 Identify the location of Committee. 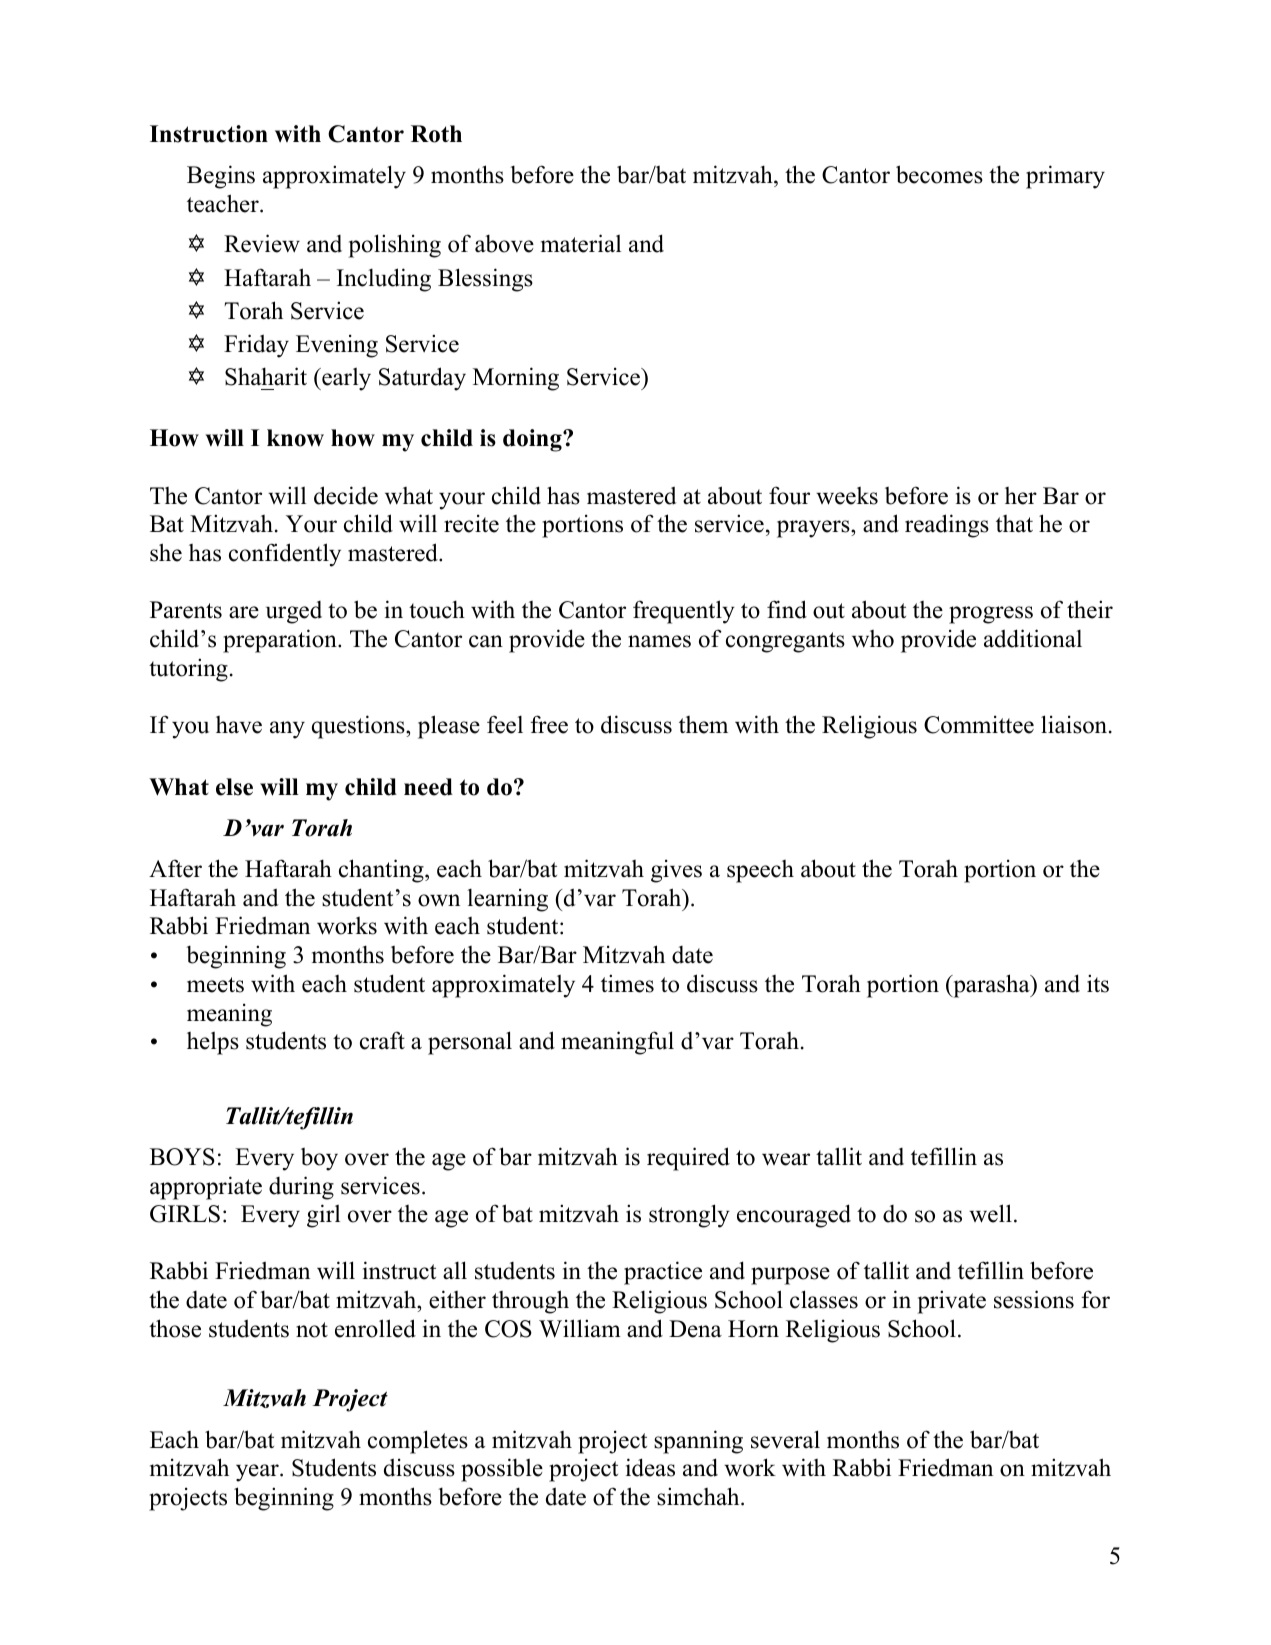
(979, 724).
